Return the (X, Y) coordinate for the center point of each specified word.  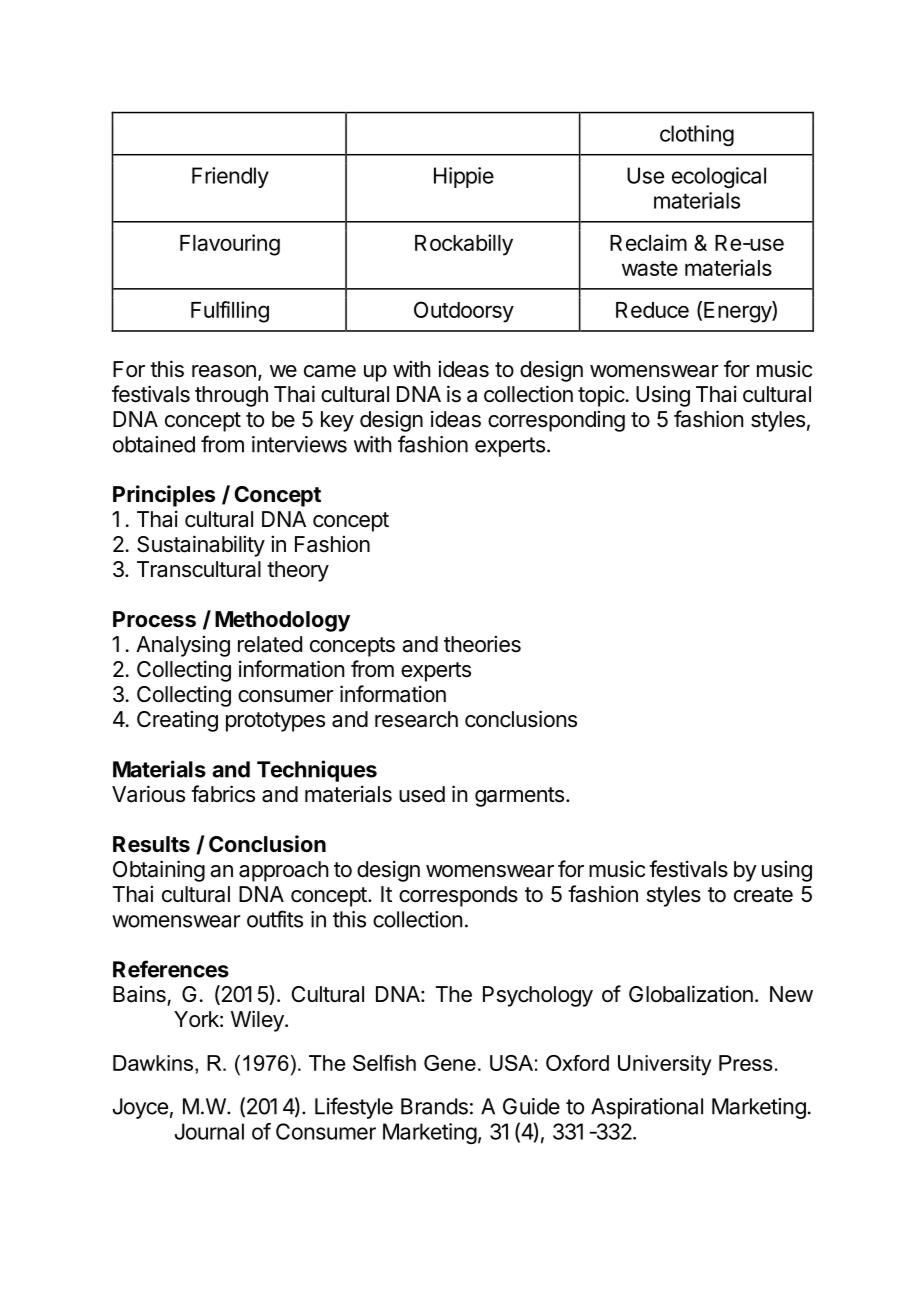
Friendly (230, 177)
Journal (209, 1131)
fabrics (223, 794)
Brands (434, 1106)
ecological (719, 177)
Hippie (464, 177)
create (763, 895)
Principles (164, 496)
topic (601, 396)
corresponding (556, 421)
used (422, 794)
